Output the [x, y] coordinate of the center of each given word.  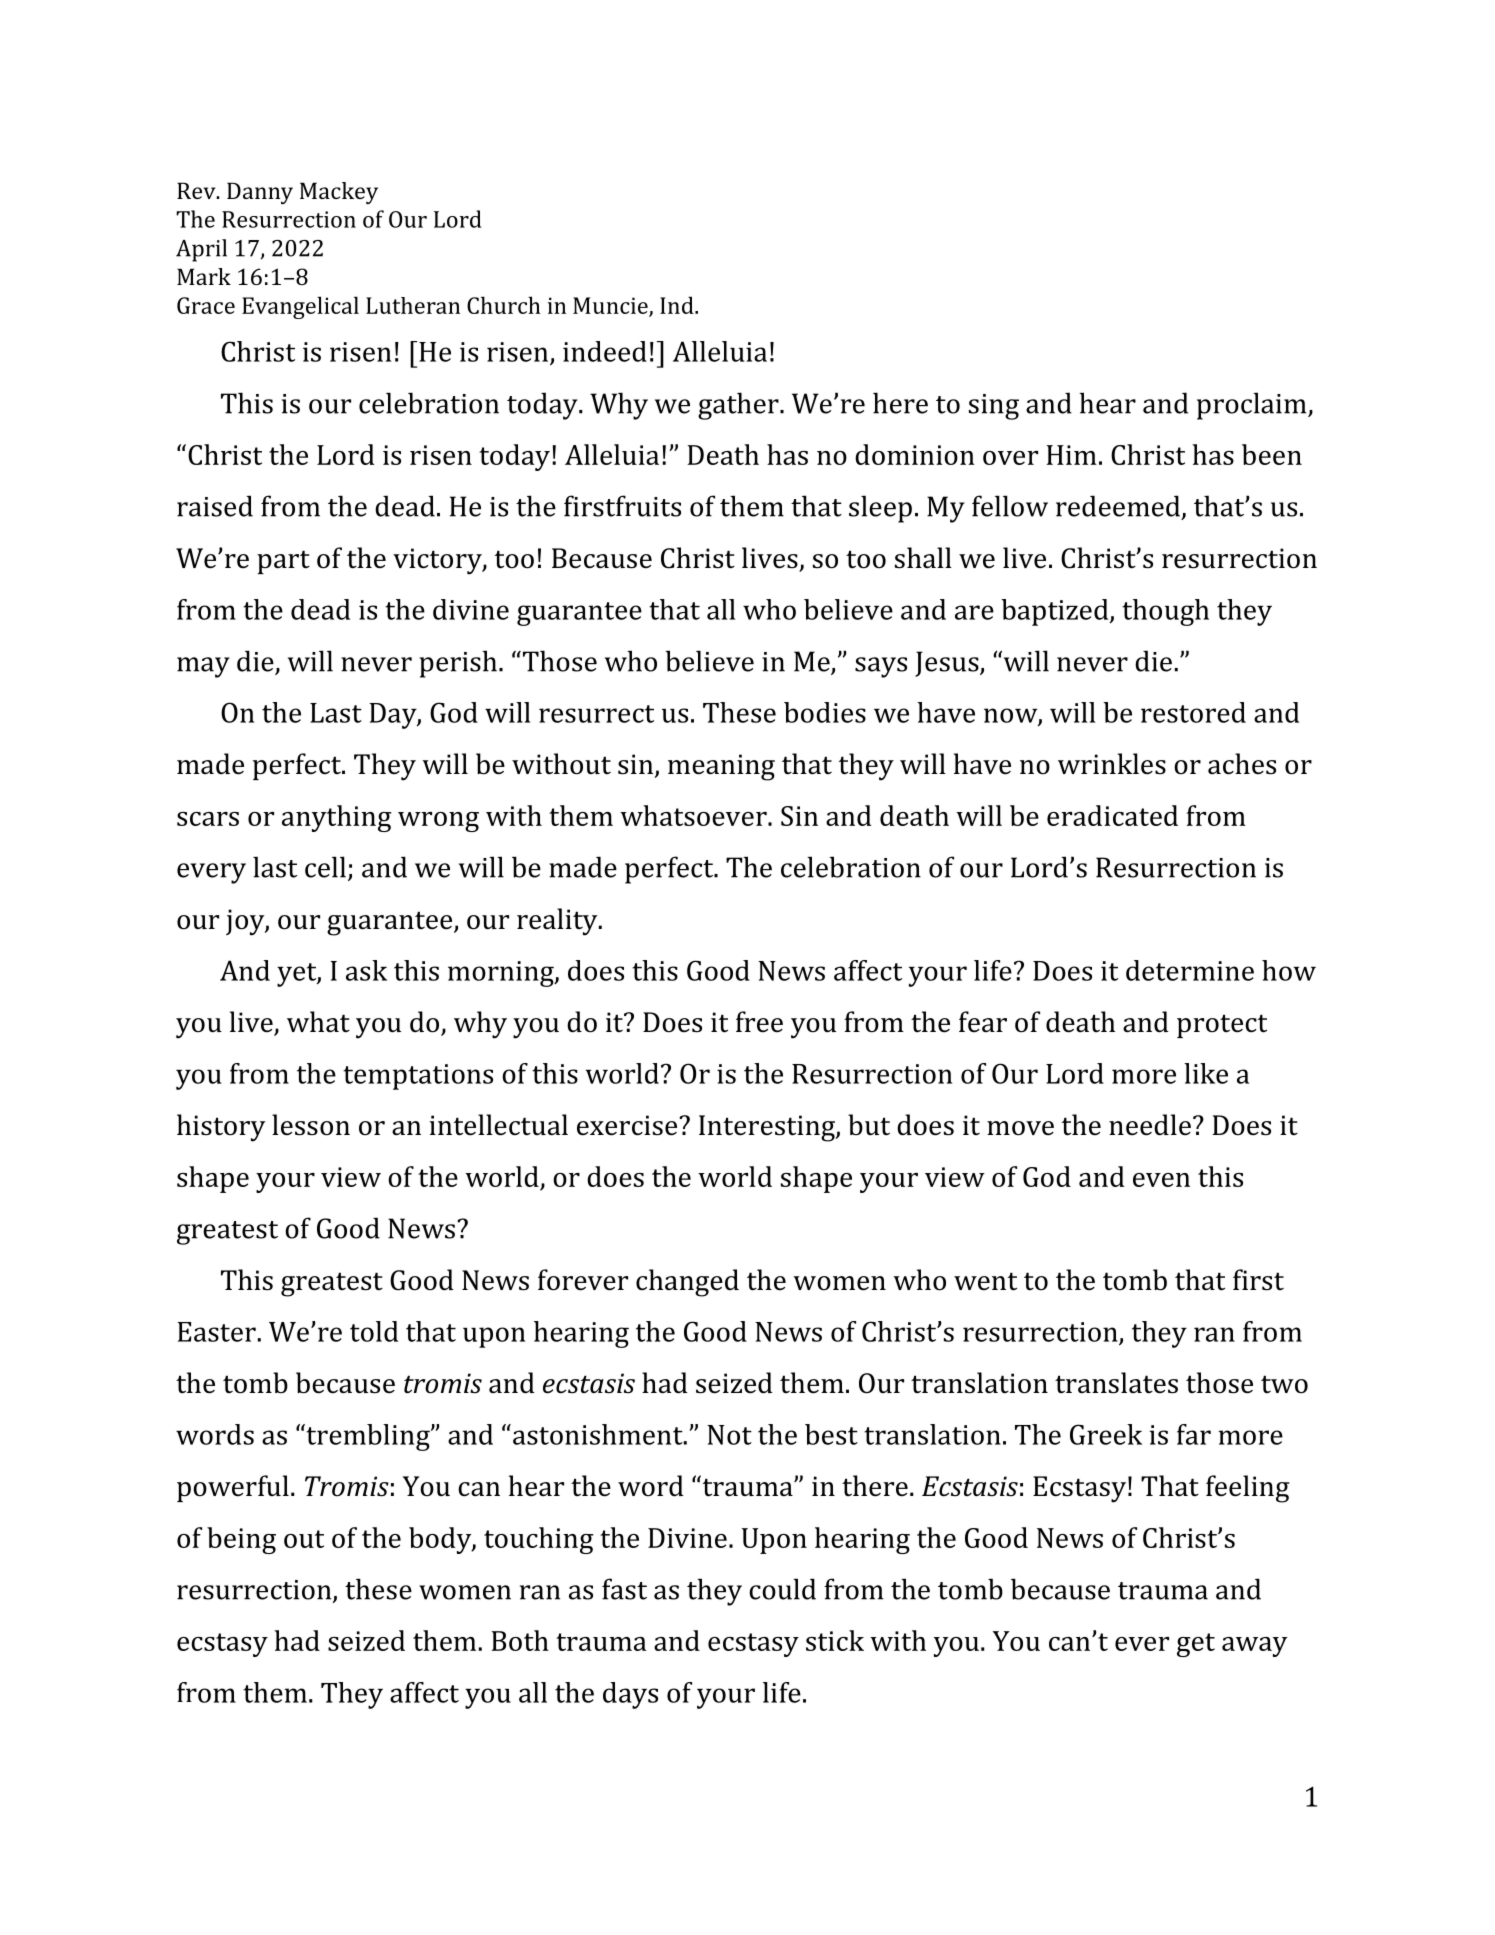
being [241, 1540]
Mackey [339, 193]
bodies [825, 712]
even [1161, 1180]
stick [835, 1640]
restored [1193, 712]
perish [458, 664]
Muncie [611, 306]
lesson [311, 1125]
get [1196, 1645]
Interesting [768, 1128]
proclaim [1253, 406]
